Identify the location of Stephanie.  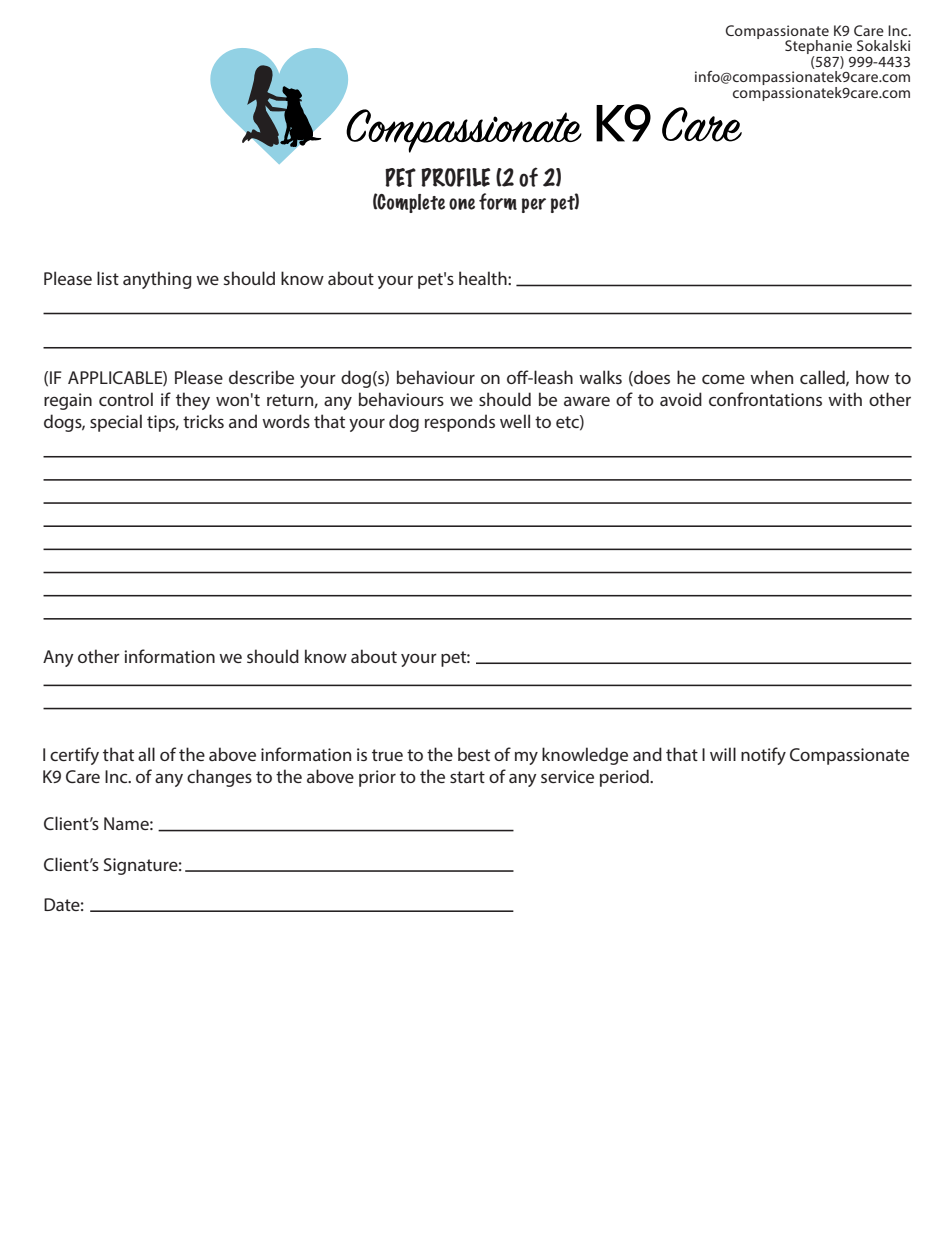
(819, 48).
